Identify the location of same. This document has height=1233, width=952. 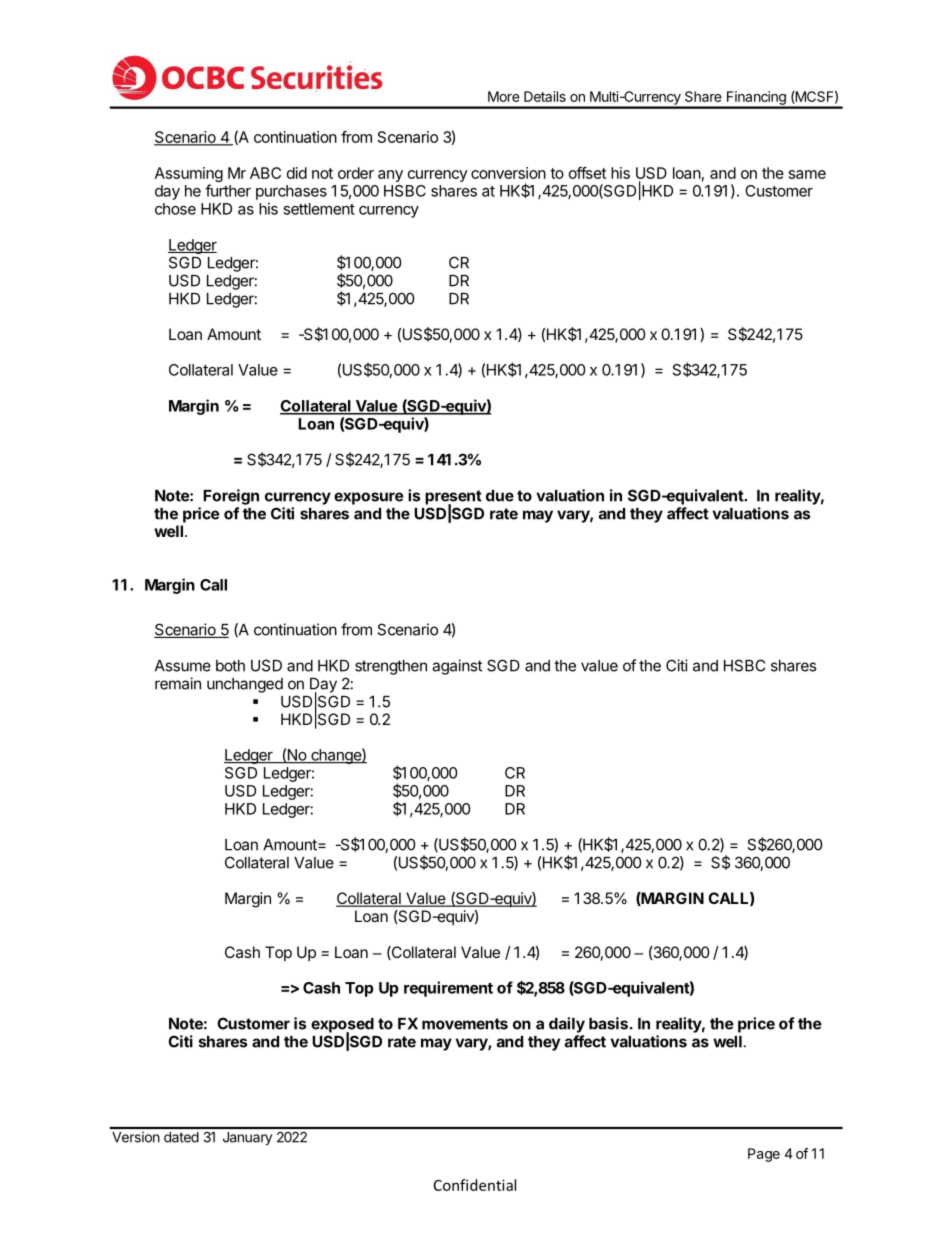
(807, 174).
